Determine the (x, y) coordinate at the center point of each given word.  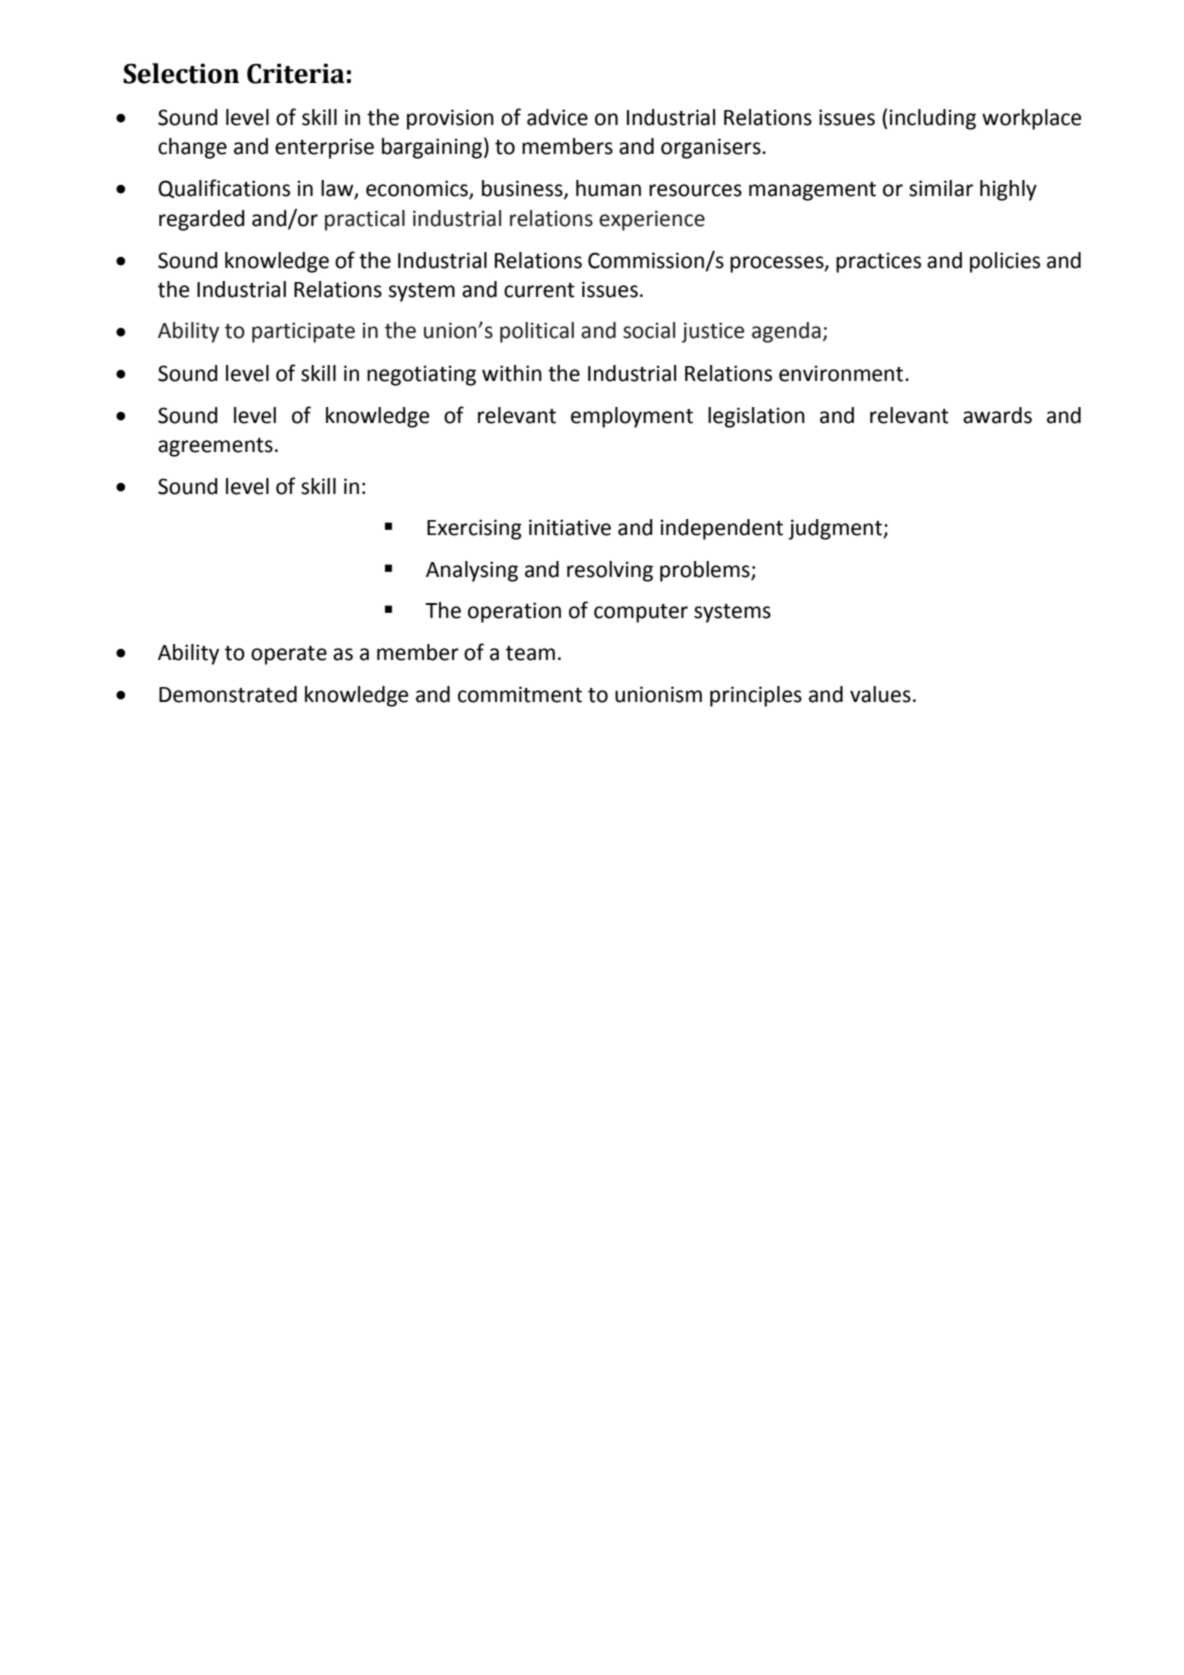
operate (289, 655)
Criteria (296, 73)
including (933, 119)
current (539, 290)
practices (878, 262)
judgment (836, 529)
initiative (570, 527)
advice (557, 117)
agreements (215, 447)
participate (303, 332)
